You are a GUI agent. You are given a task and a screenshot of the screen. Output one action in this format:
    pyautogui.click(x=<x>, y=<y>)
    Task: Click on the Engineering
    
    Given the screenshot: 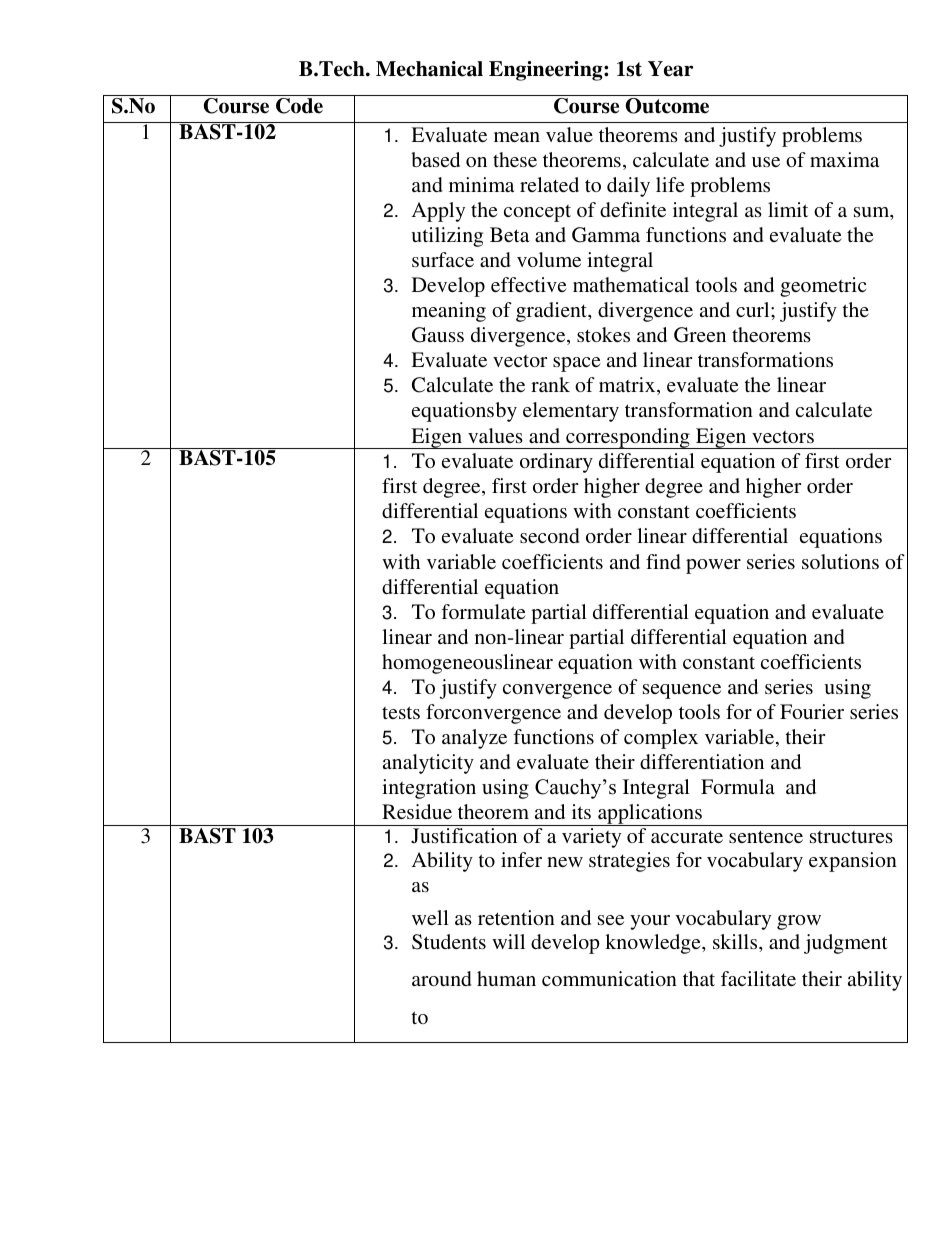 What is the action you would take?
    pyautogui.click(x=547, y=71)
